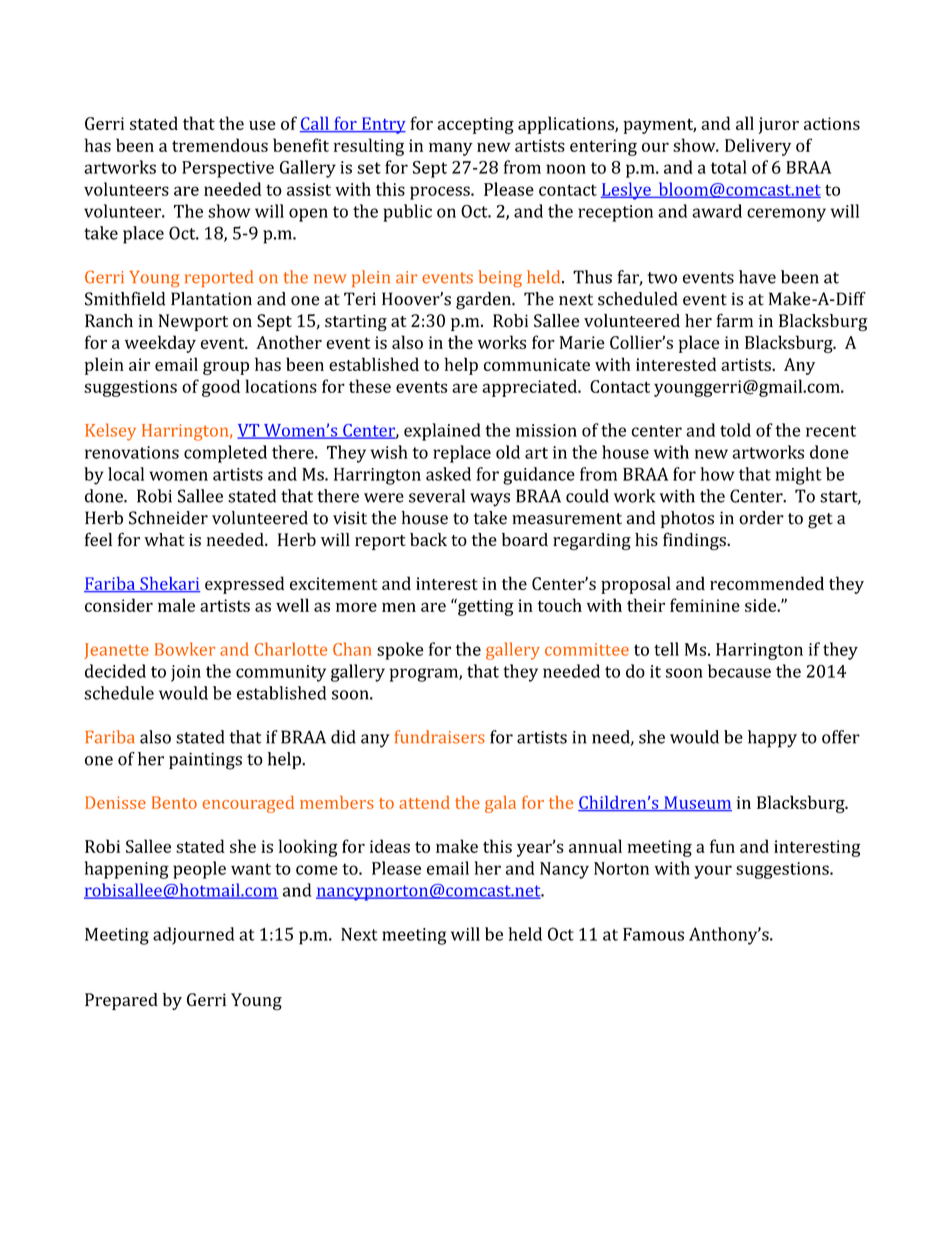 The height and width of the screenshot is (1233, 952). What do you see at coordinates (451, 149) in the screenshot?
I see `many` at bounding box center [451, 149].
